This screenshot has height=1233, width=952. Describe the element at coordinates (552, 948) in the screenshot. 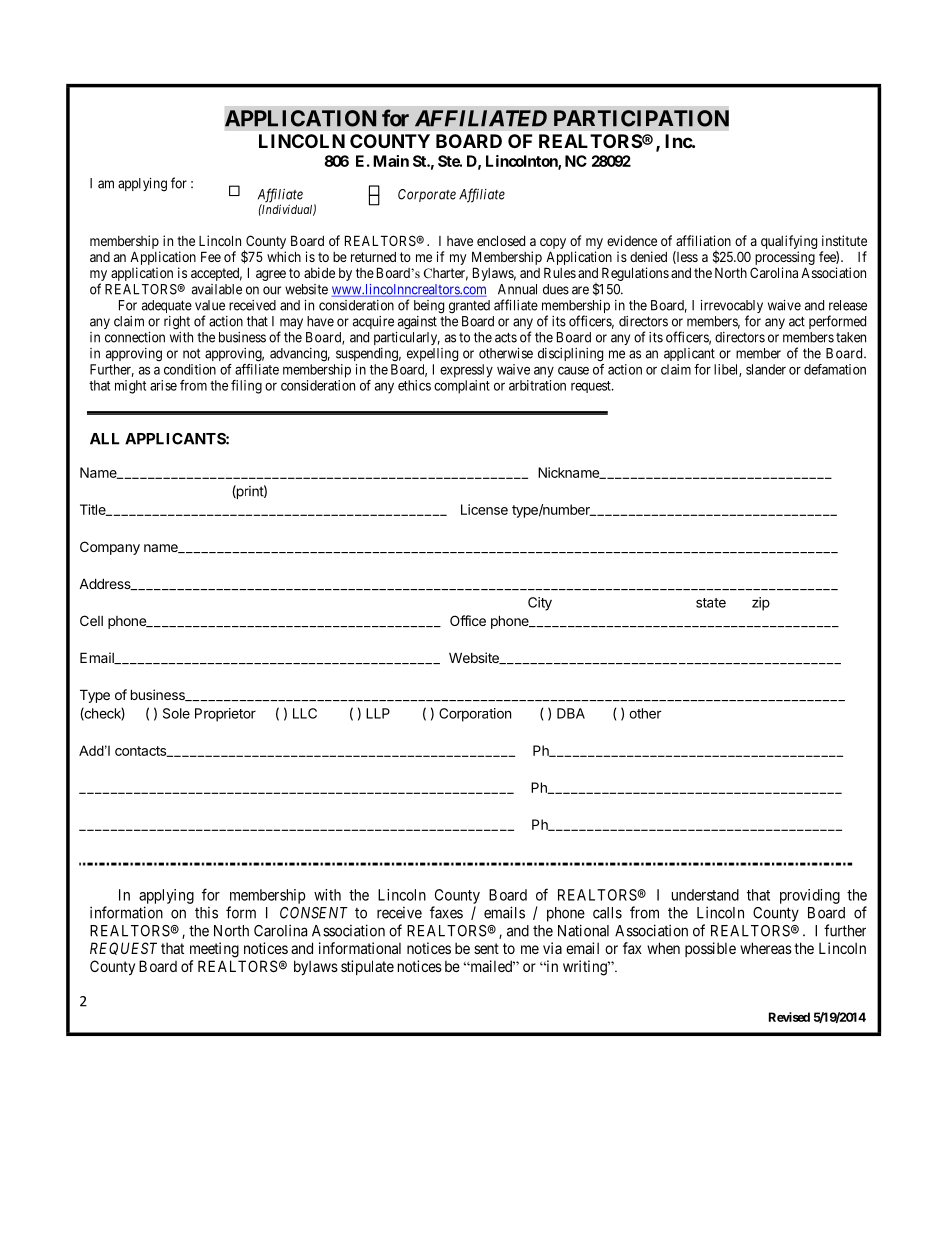

I see `via` at that location.
